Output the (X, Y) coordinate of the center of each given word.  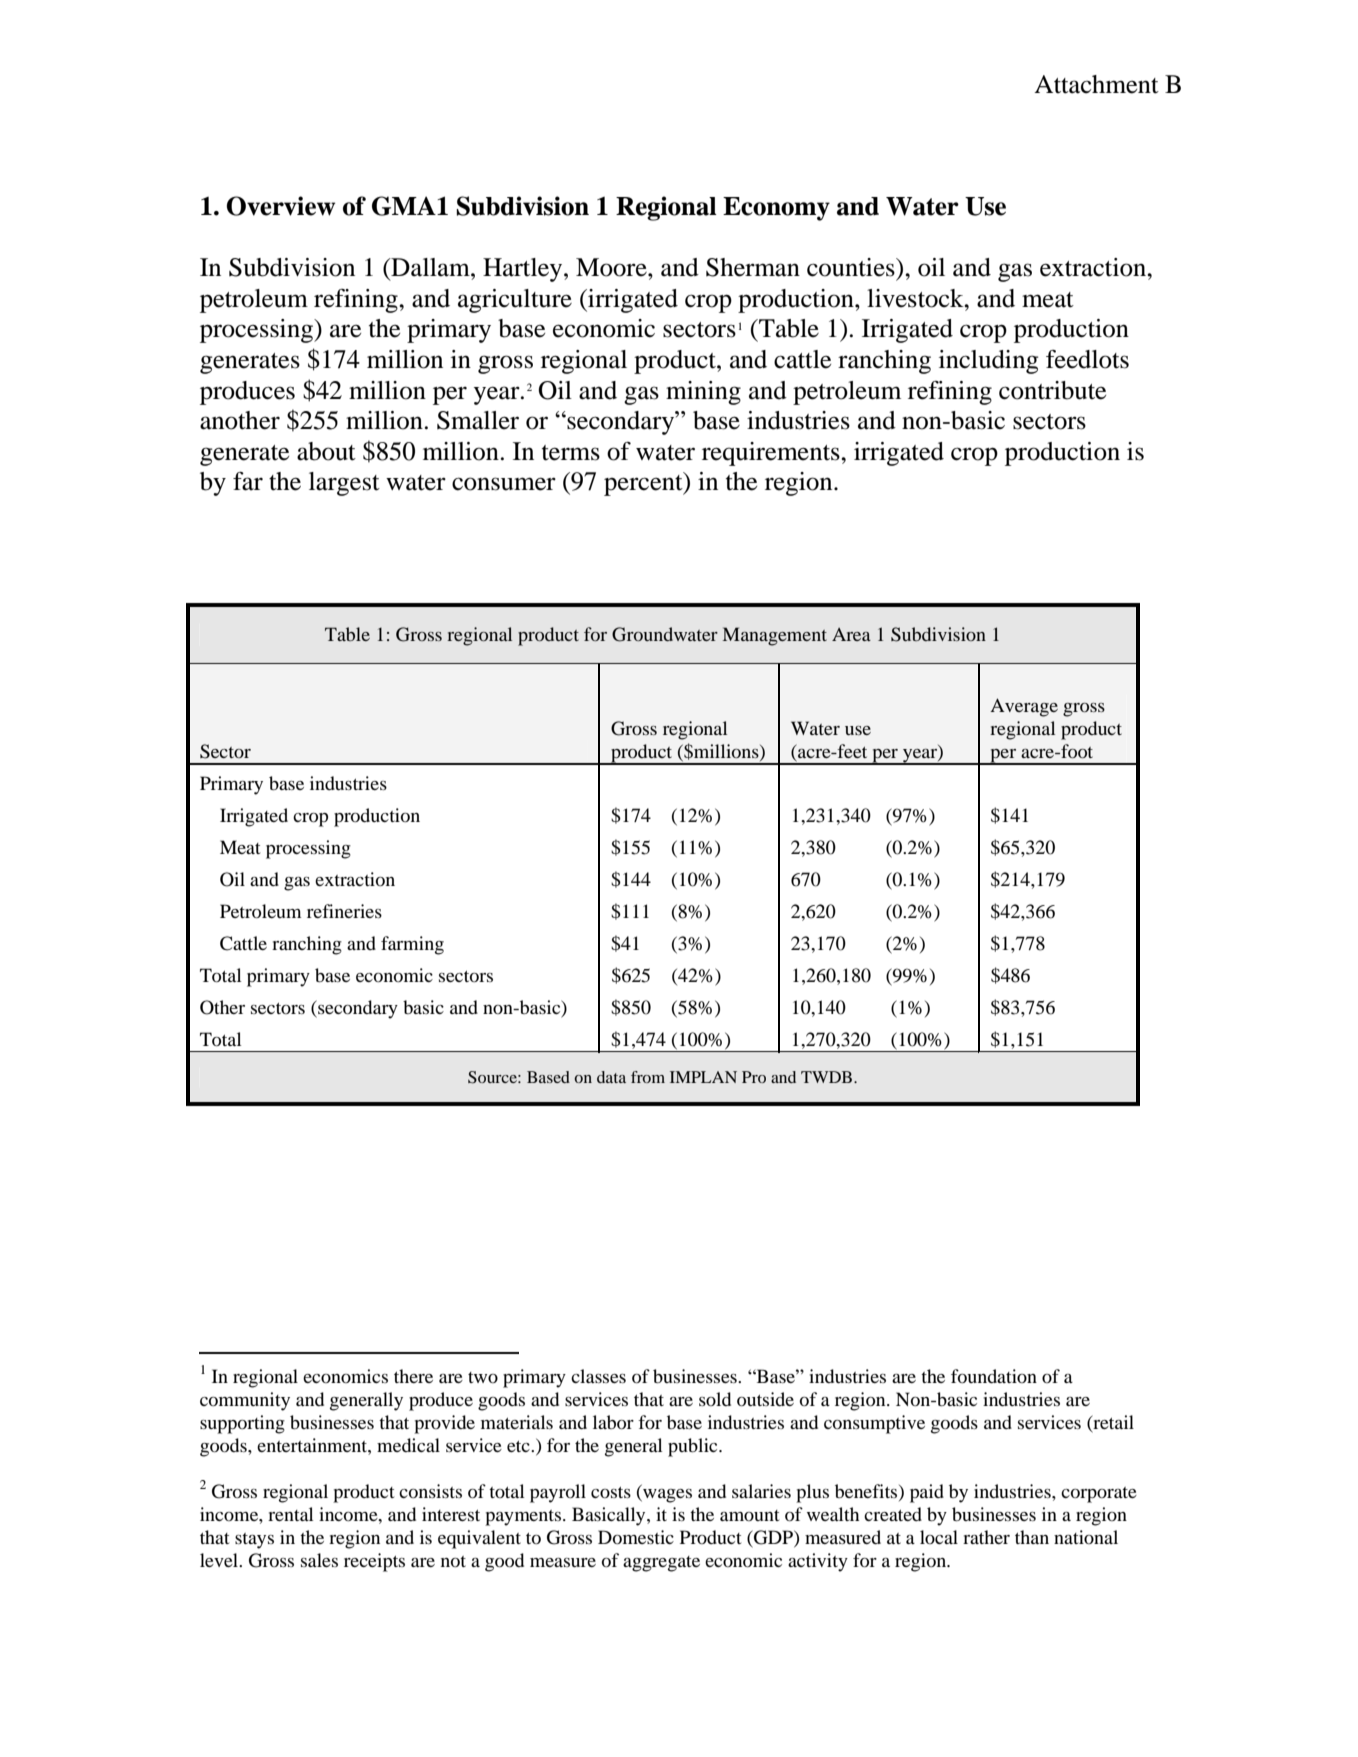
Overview (281, 206)
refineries (344, 911)
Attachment (1096, 84)
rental (290, 1514)
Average (1024, 707)
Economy (776, 209)
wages (666, 1496)
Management (775, 636)
